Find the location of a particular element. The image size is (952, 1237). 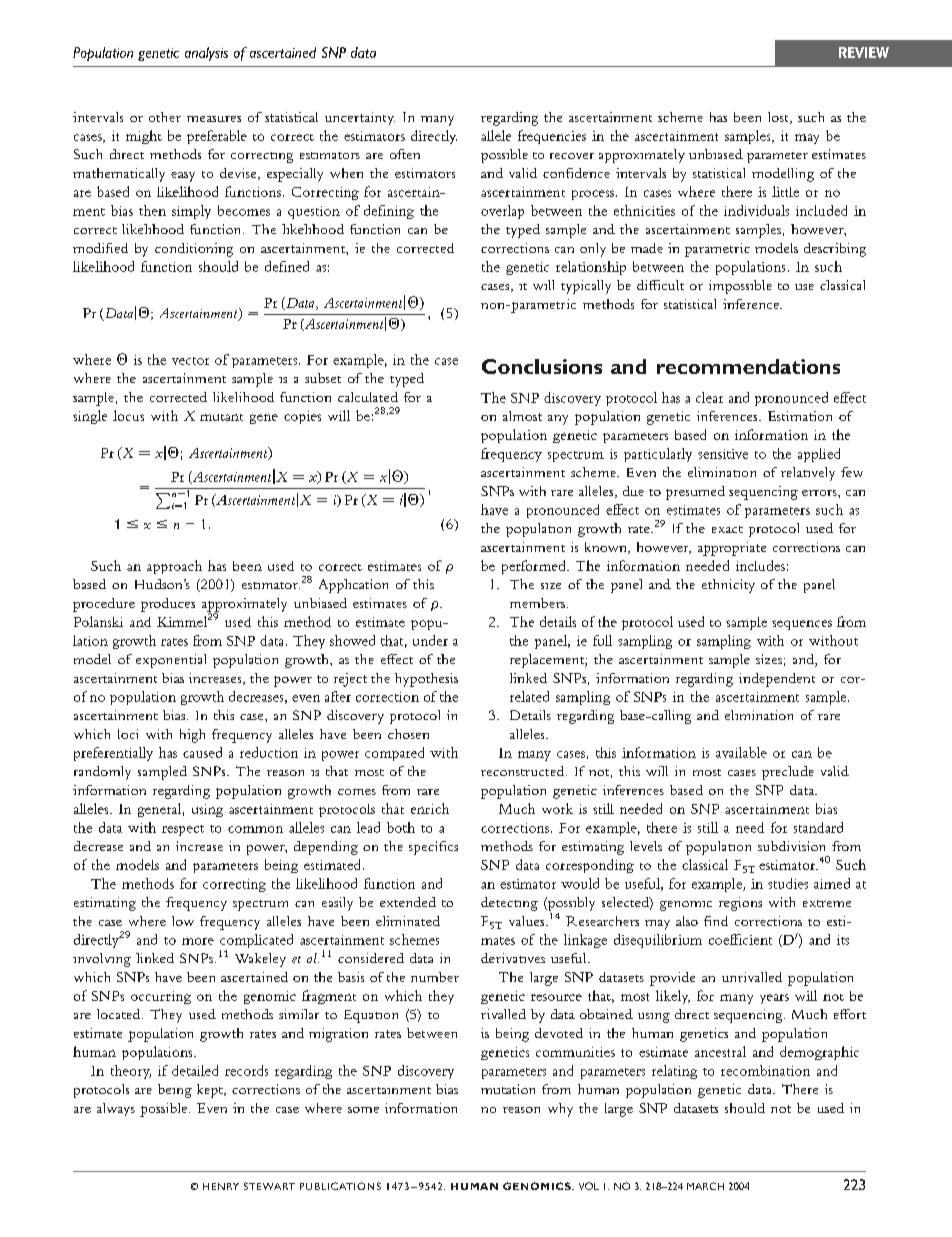

HENRY is located at coordinates (221, 1186).
